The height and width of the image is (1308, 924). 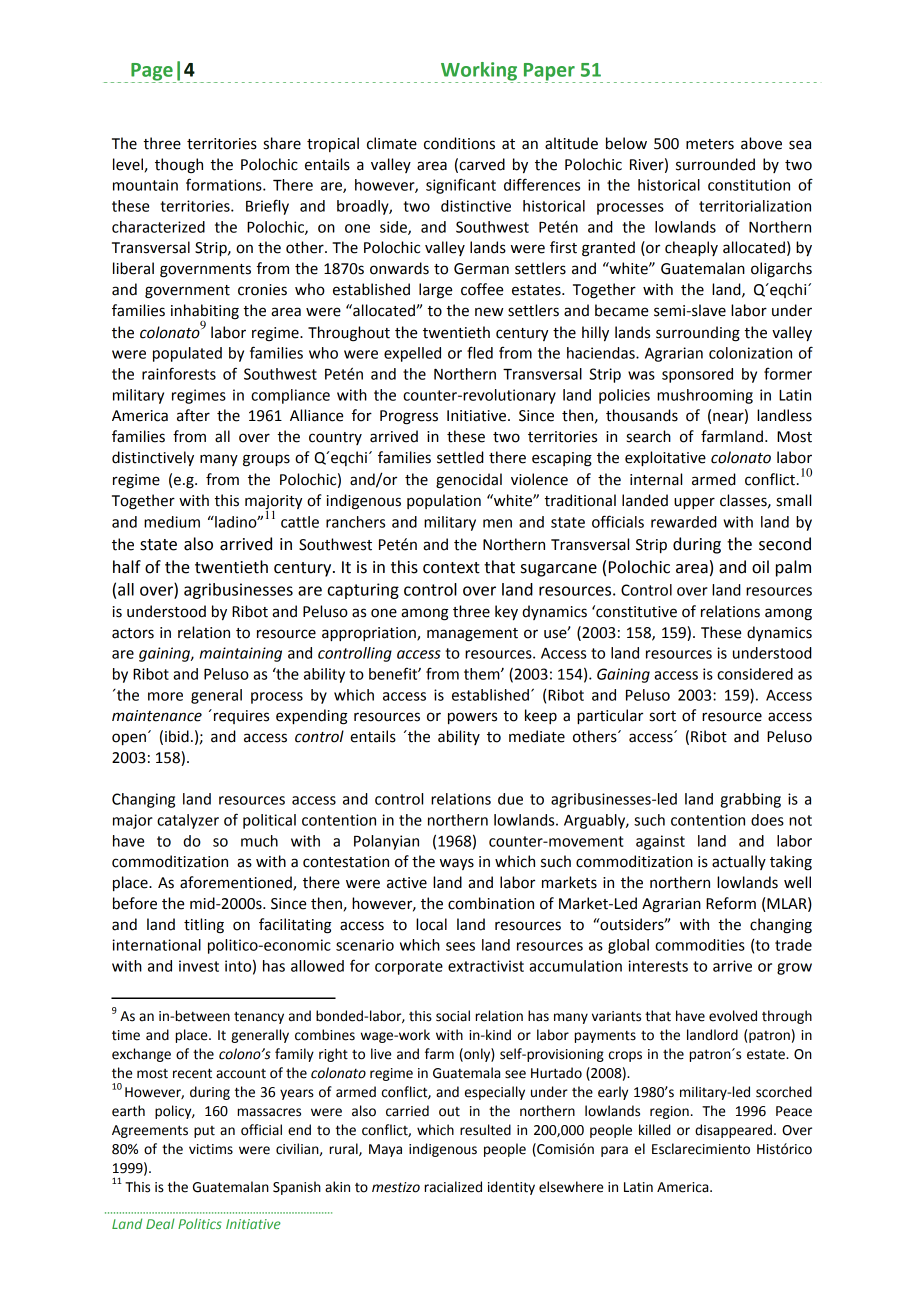 I want to click on management, so click(x=472, y=635).
